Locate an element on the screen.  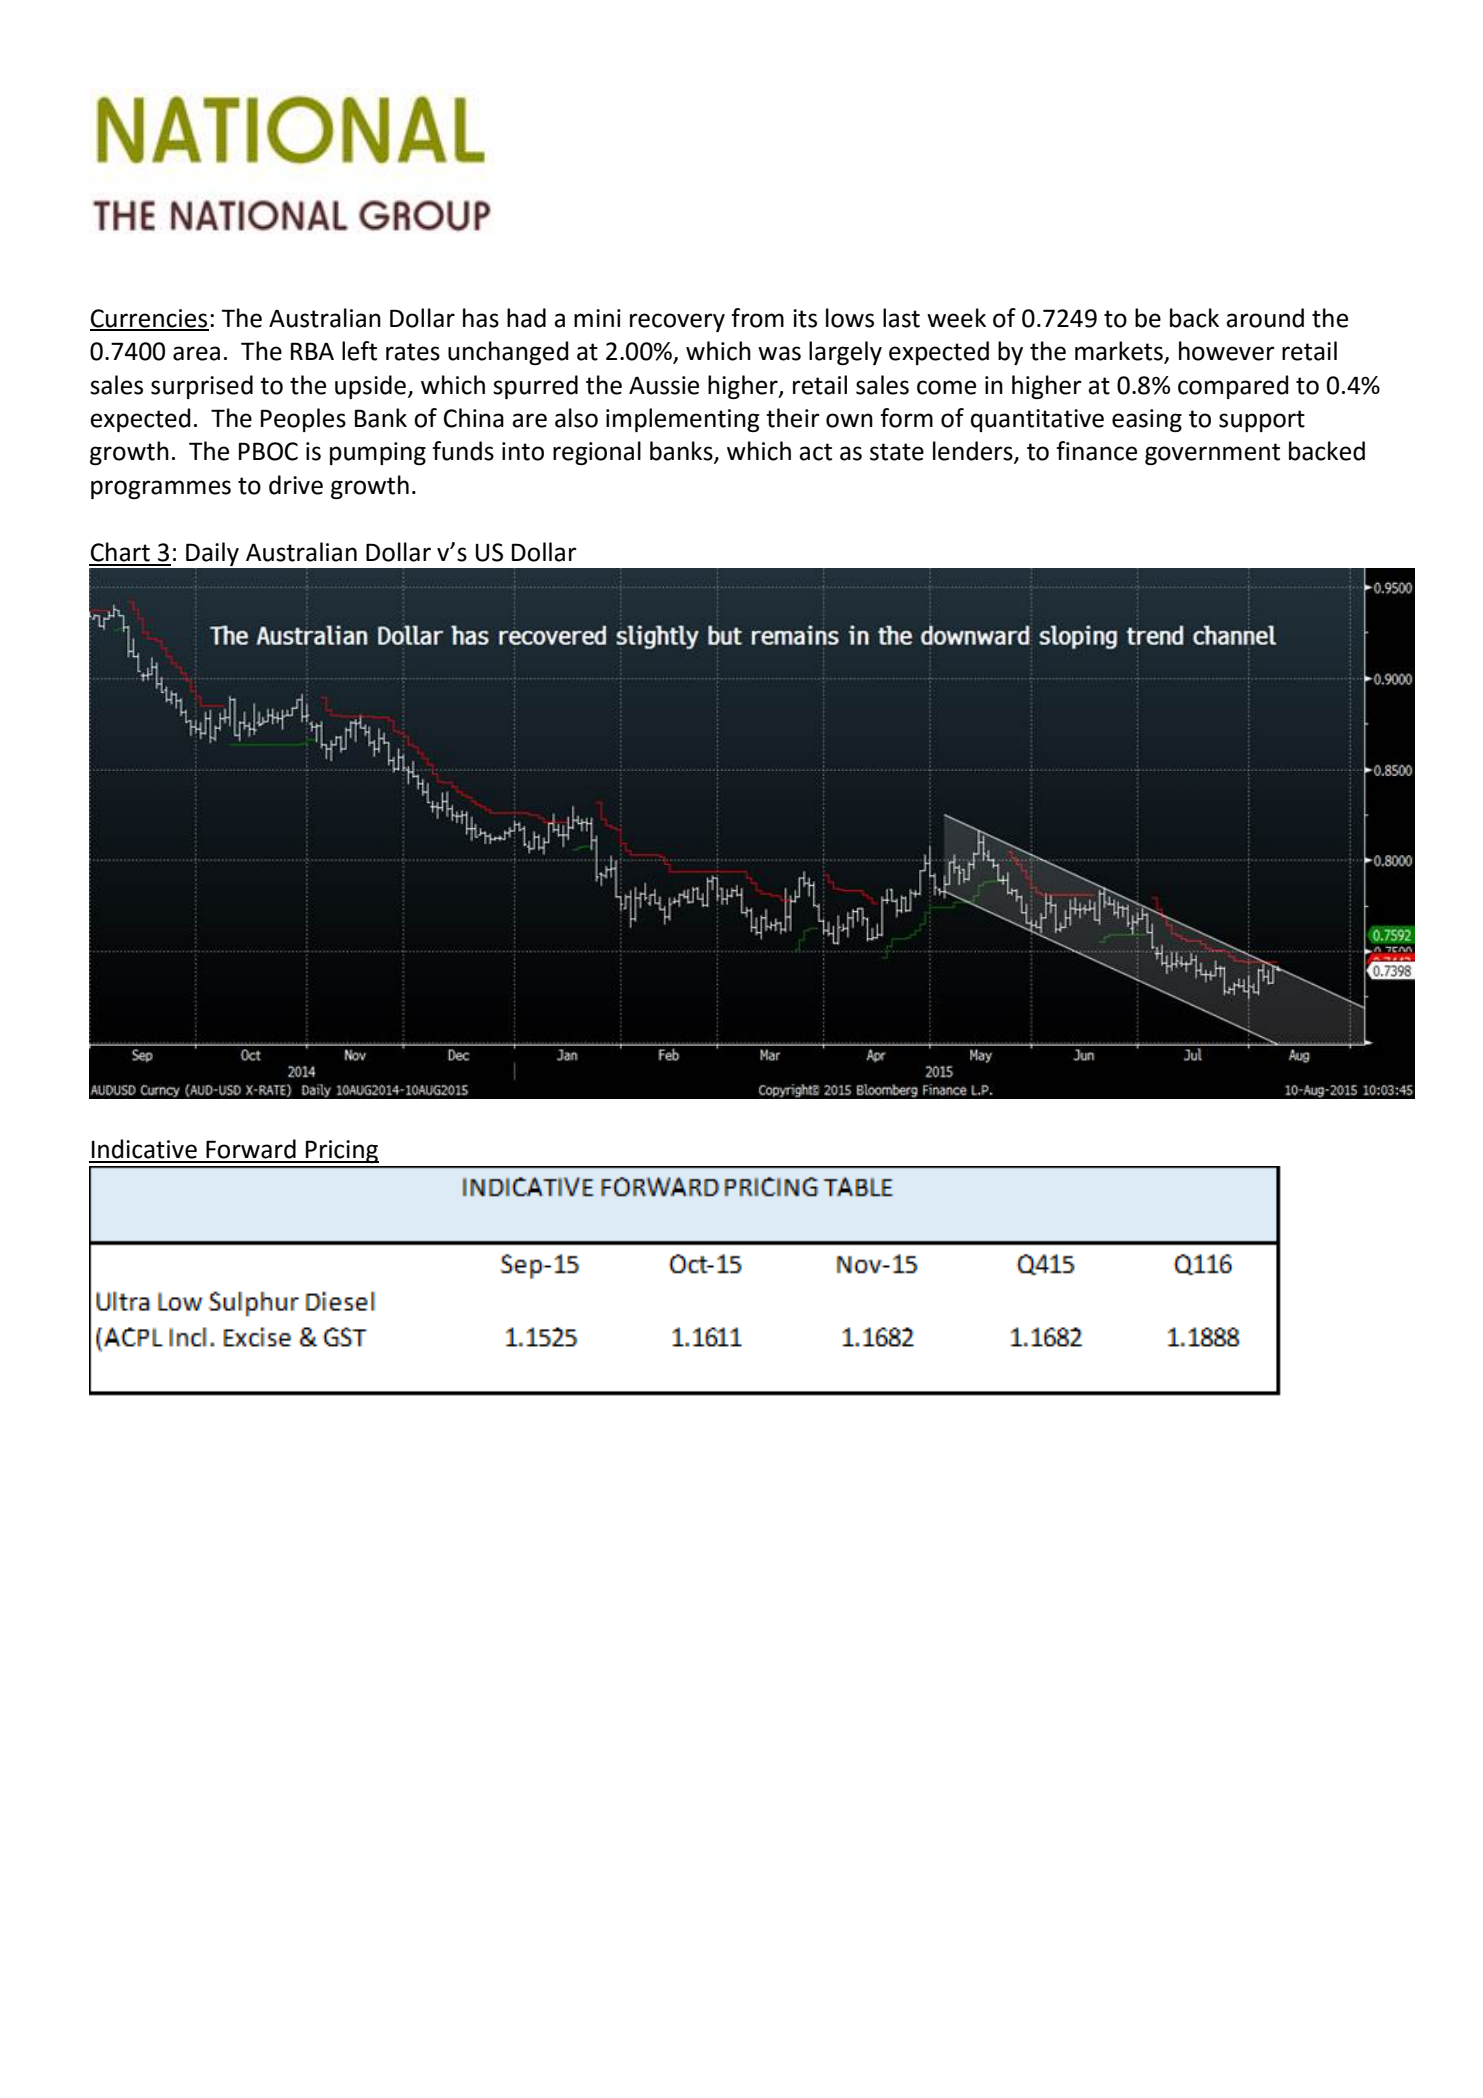
around is located at coordinates (1265, 318).
